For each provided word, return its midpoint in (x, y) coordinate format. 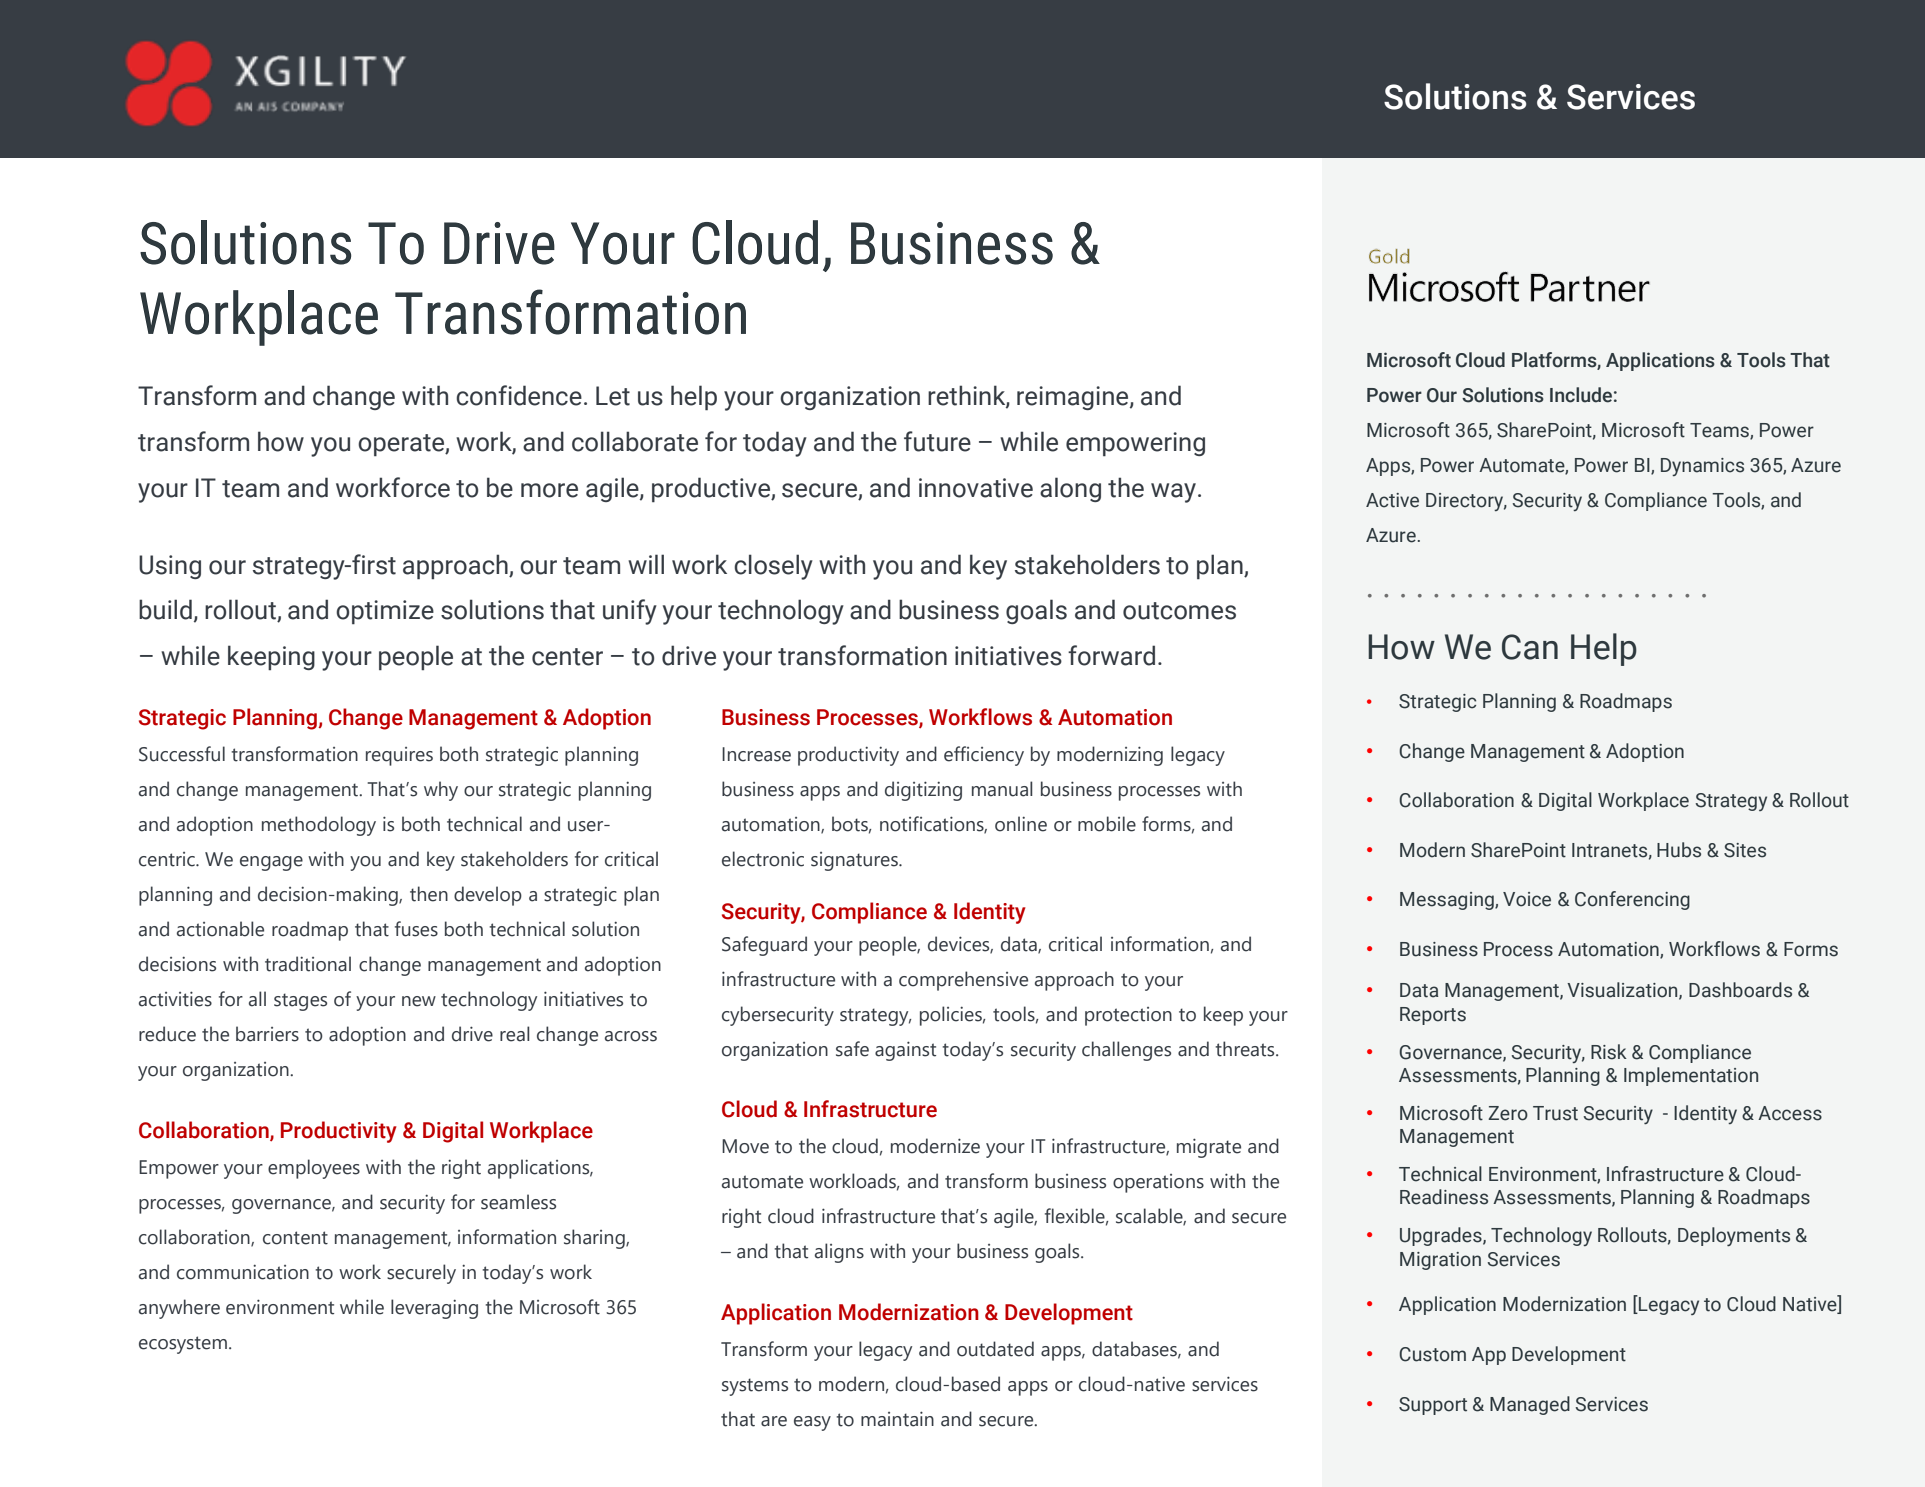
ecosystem (183, 1345)
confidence (519, 395)
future (937, 441)
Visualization (1623, 991)
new (419, 1001)
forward (1111, 655)
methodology (319, 826)
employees (314, 1169)
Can (1530, 647)
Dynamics (1702, 467)
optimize (385, 612)
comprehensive (963, 981)
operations (1158, 1183)
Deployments (1734, 1236)
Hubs (1679, 850)
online (1021, 824)
